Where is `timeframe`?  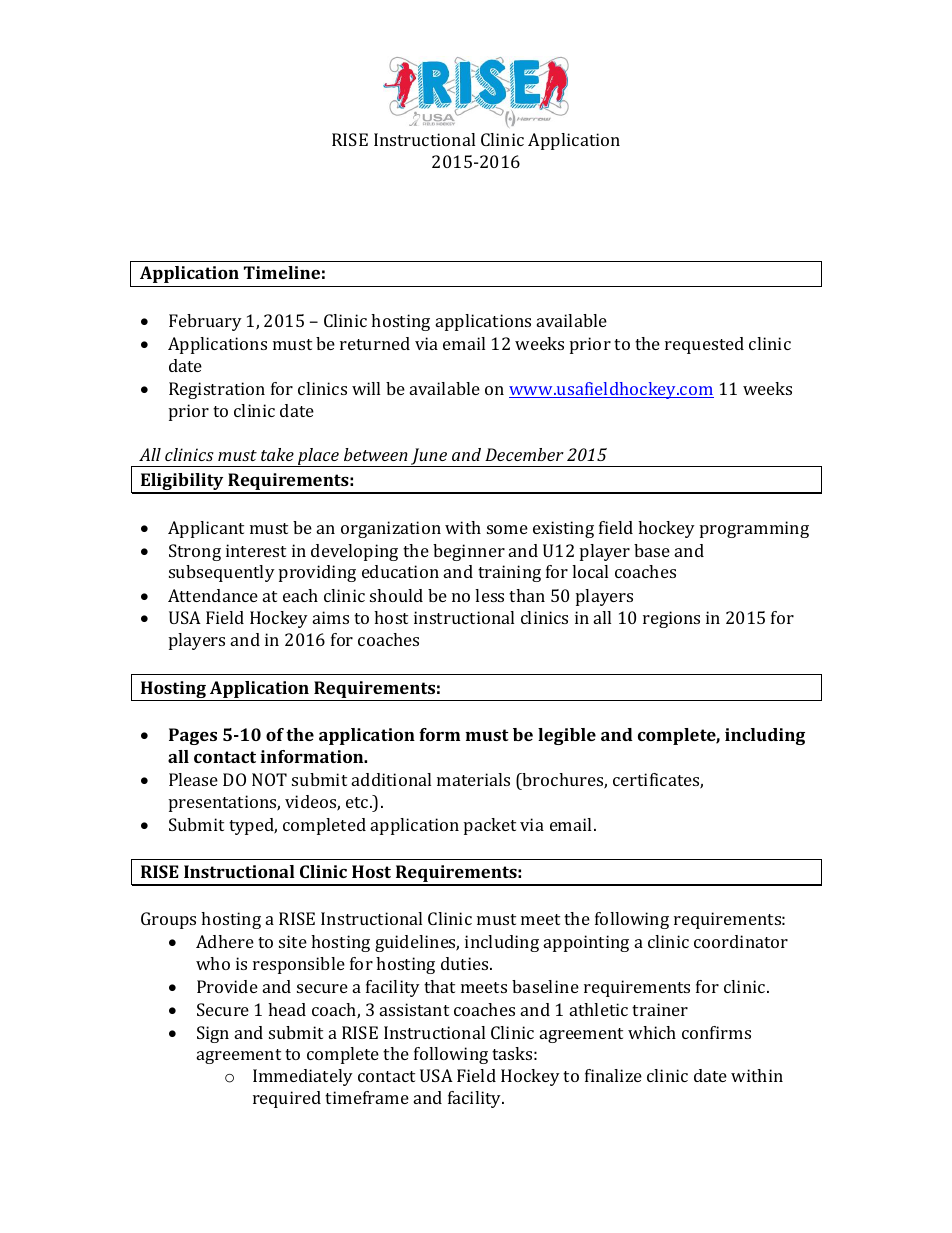 timeframe is located at coordinates (367, 1097).
